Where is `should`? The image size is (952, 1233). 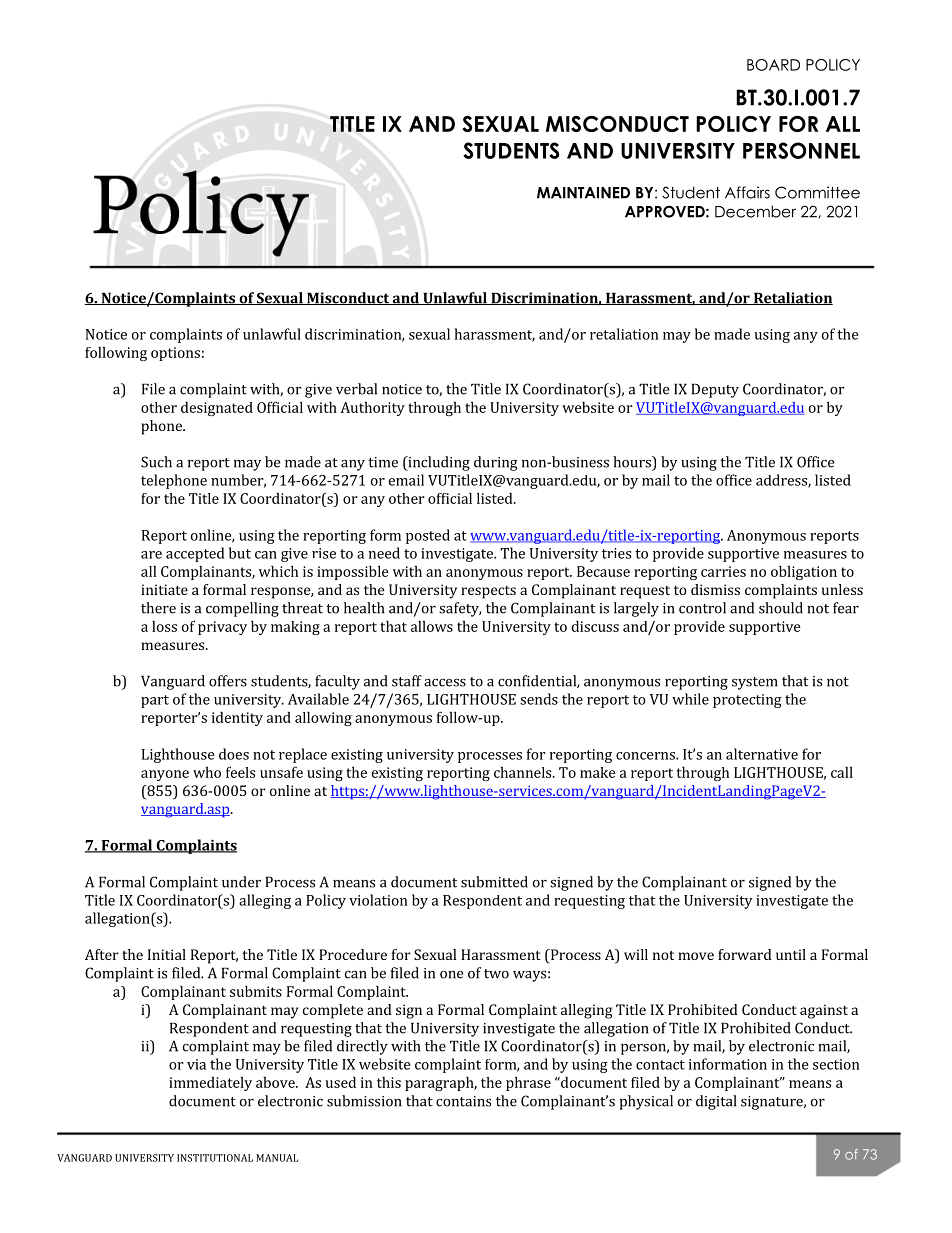
should is located at coordinates (781, 608).
